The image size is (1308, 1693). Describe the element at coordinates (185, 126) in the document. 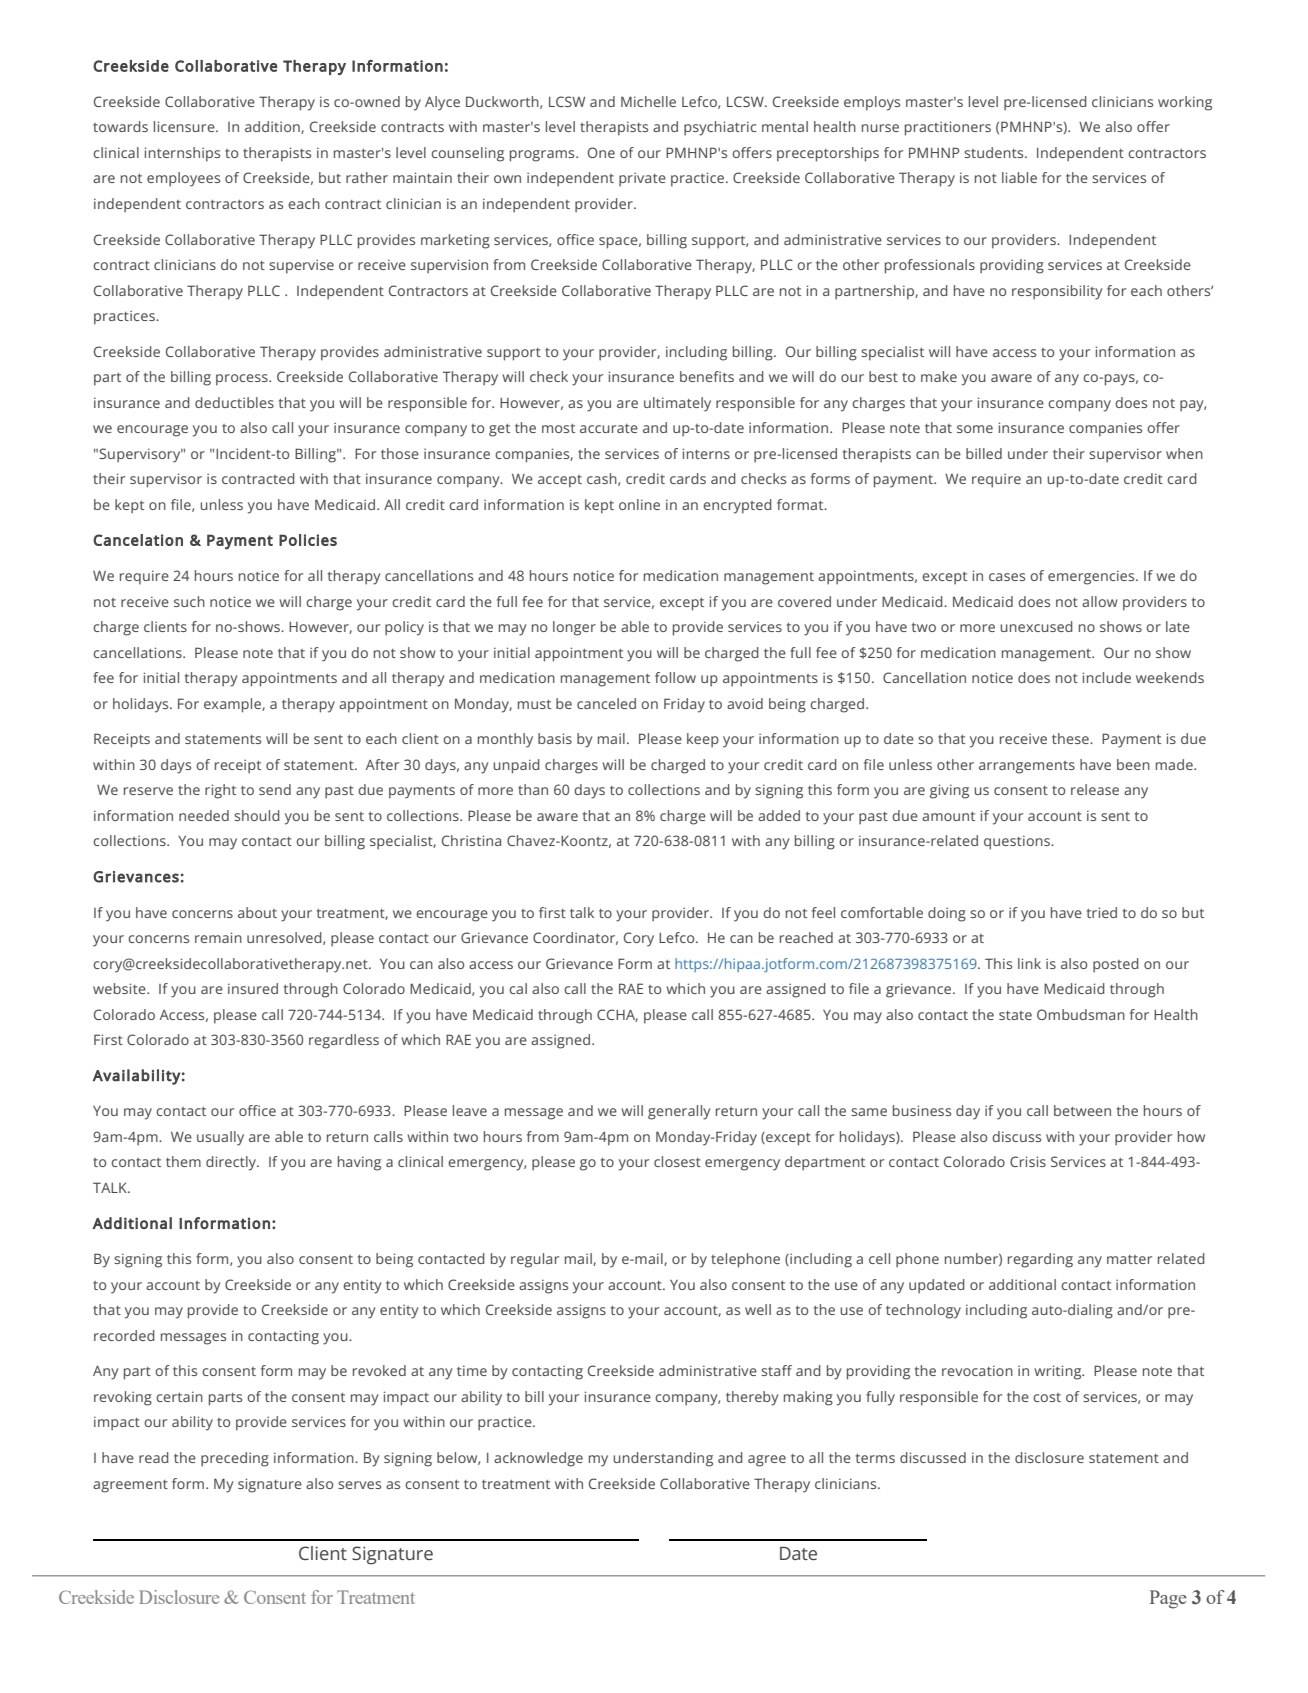

I see `licensure` at that location.
